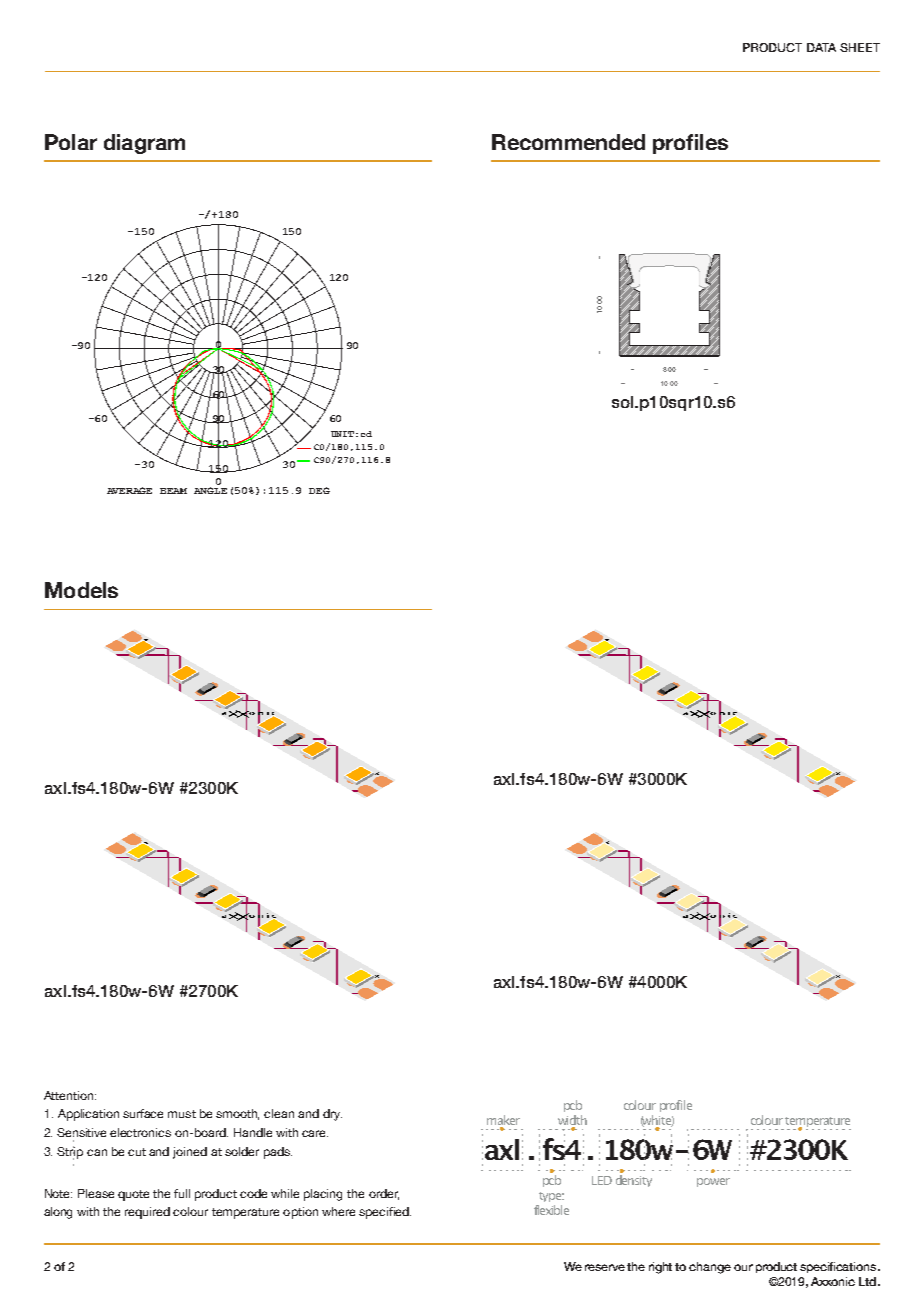 The image size is (924, 1308). I want to click on AVERAGE, so click(129, 490).
